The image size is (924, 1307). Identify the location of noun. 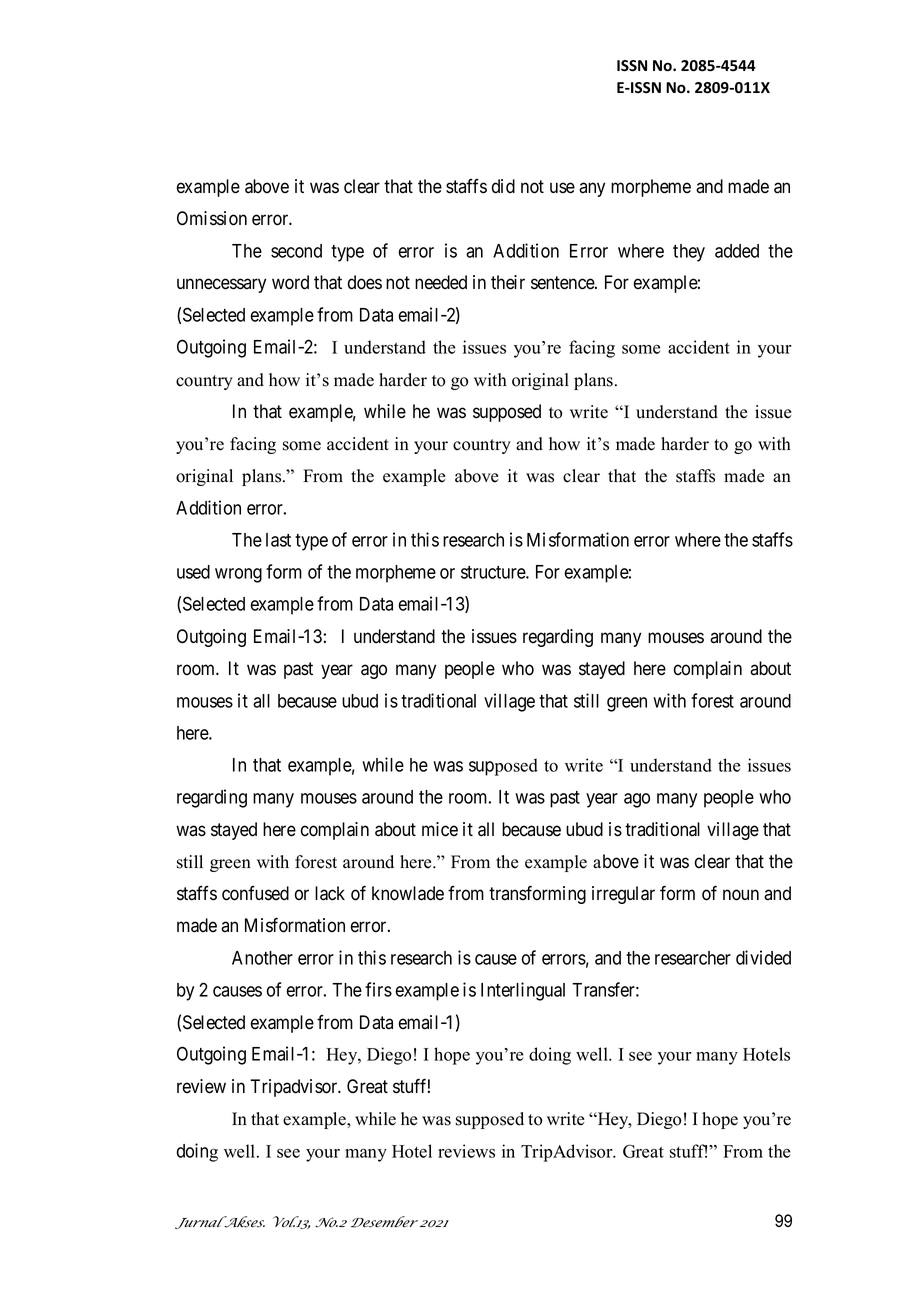
(741, 895).
